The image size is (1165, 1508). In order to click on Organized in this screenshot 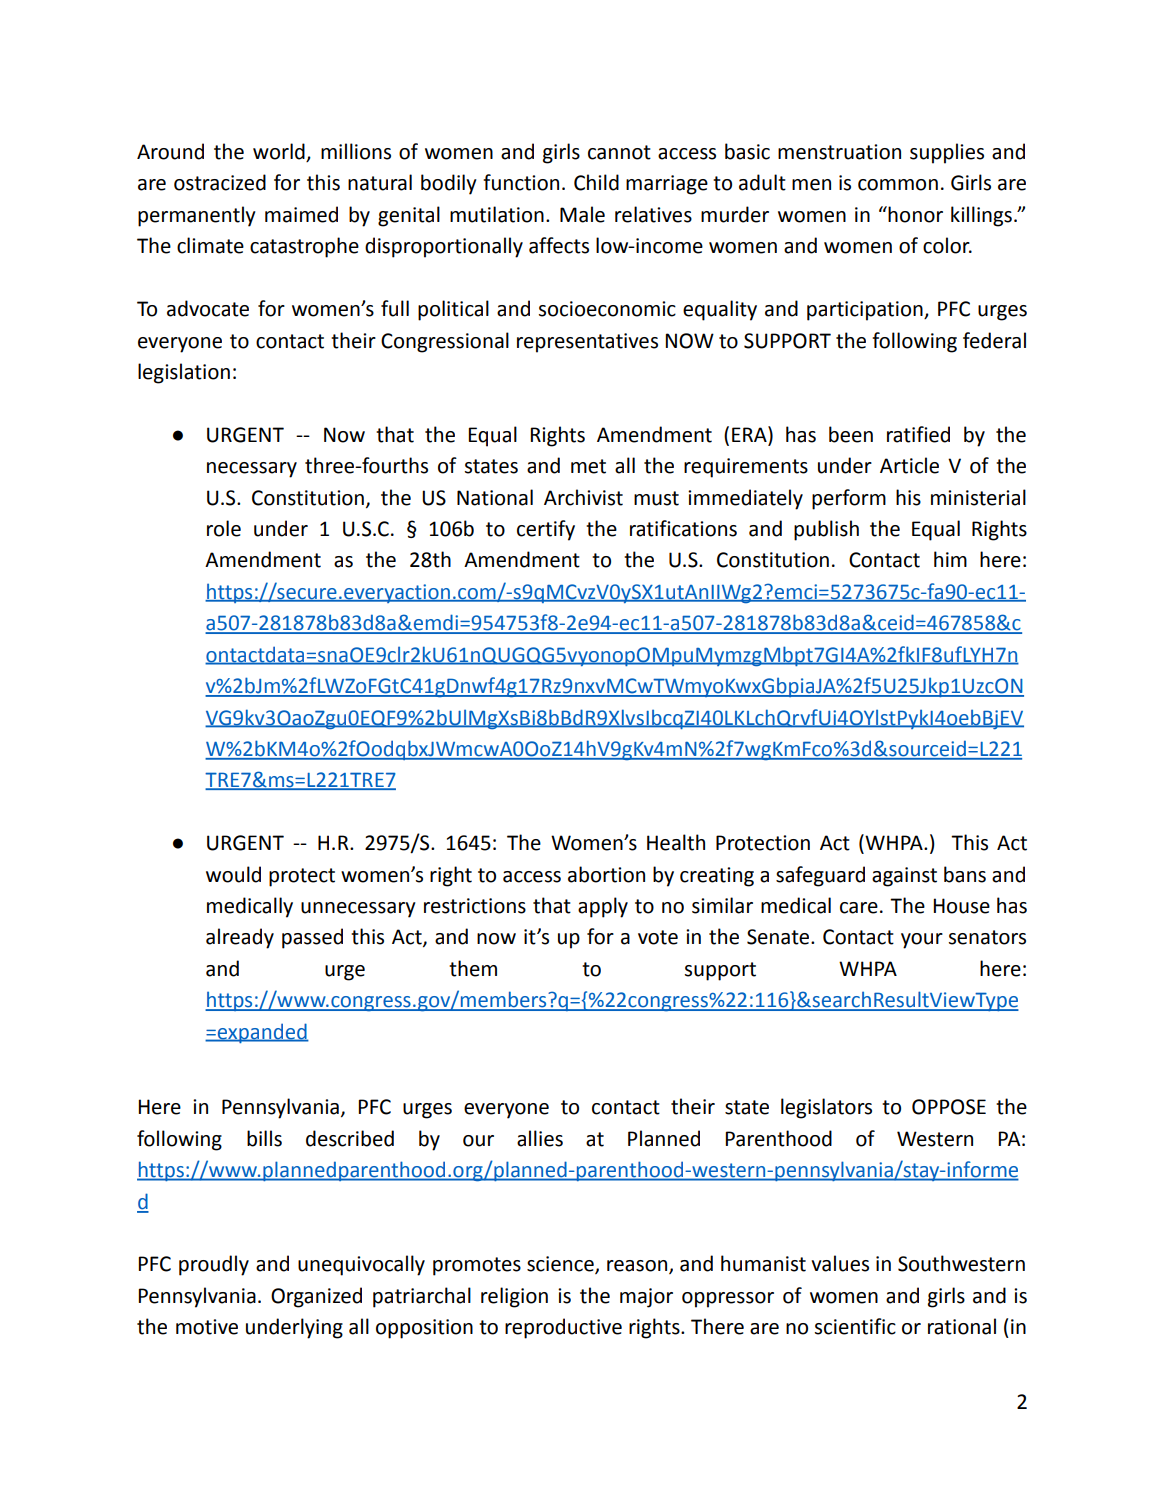, I will do `click(316, 1297)`.
